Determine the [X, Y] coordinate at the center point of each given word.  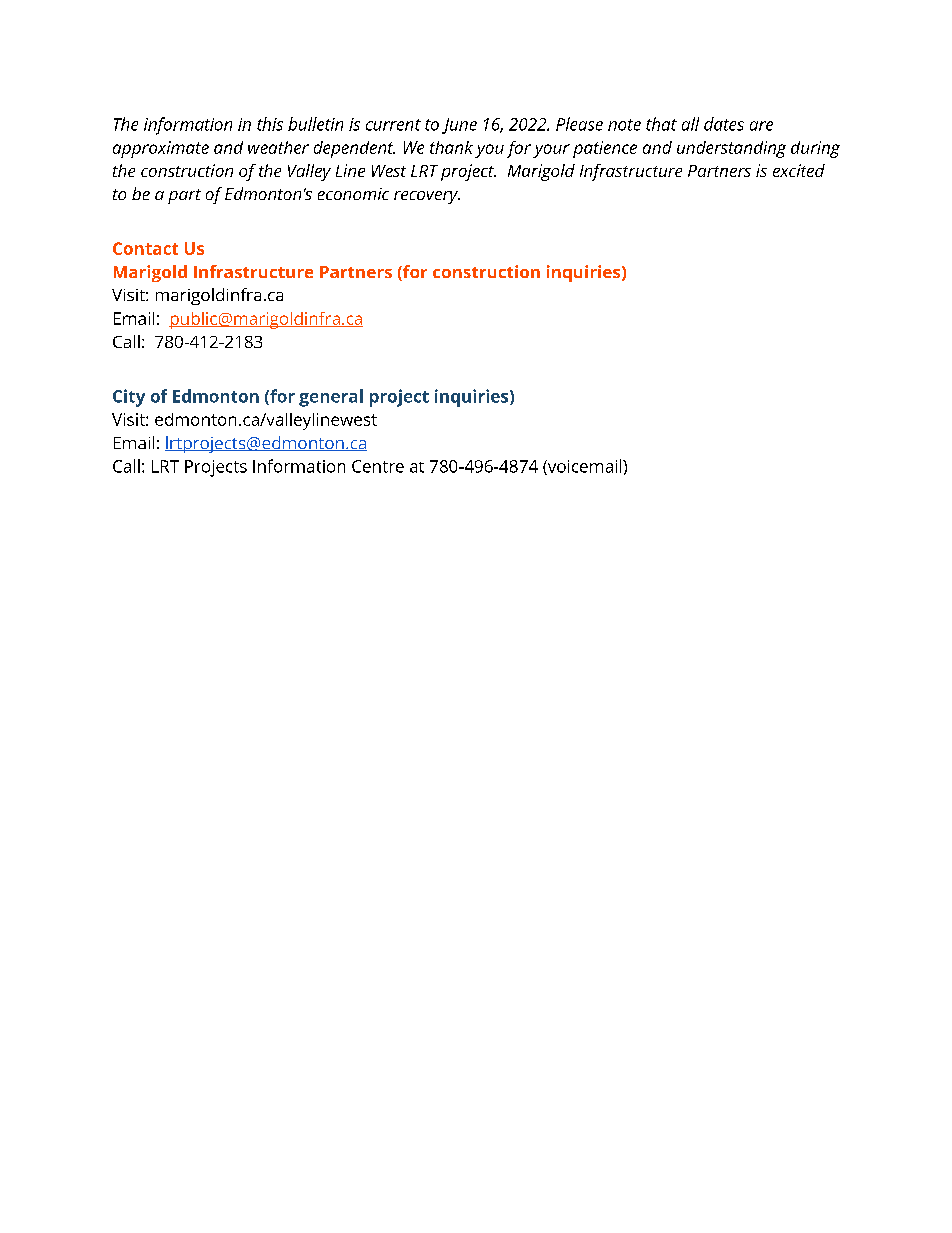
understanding [731, 149]
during [815, 149]
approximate [161, 149]
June [459, 126]
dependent [354, 149]
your [551, 151]
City [129, 398]
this [270, 124]
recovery [427, 197]
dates [724, 124]
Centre [378, 466]
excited [799, 170]
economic [353, 194]
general [331, 398]
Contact [145, 248]
